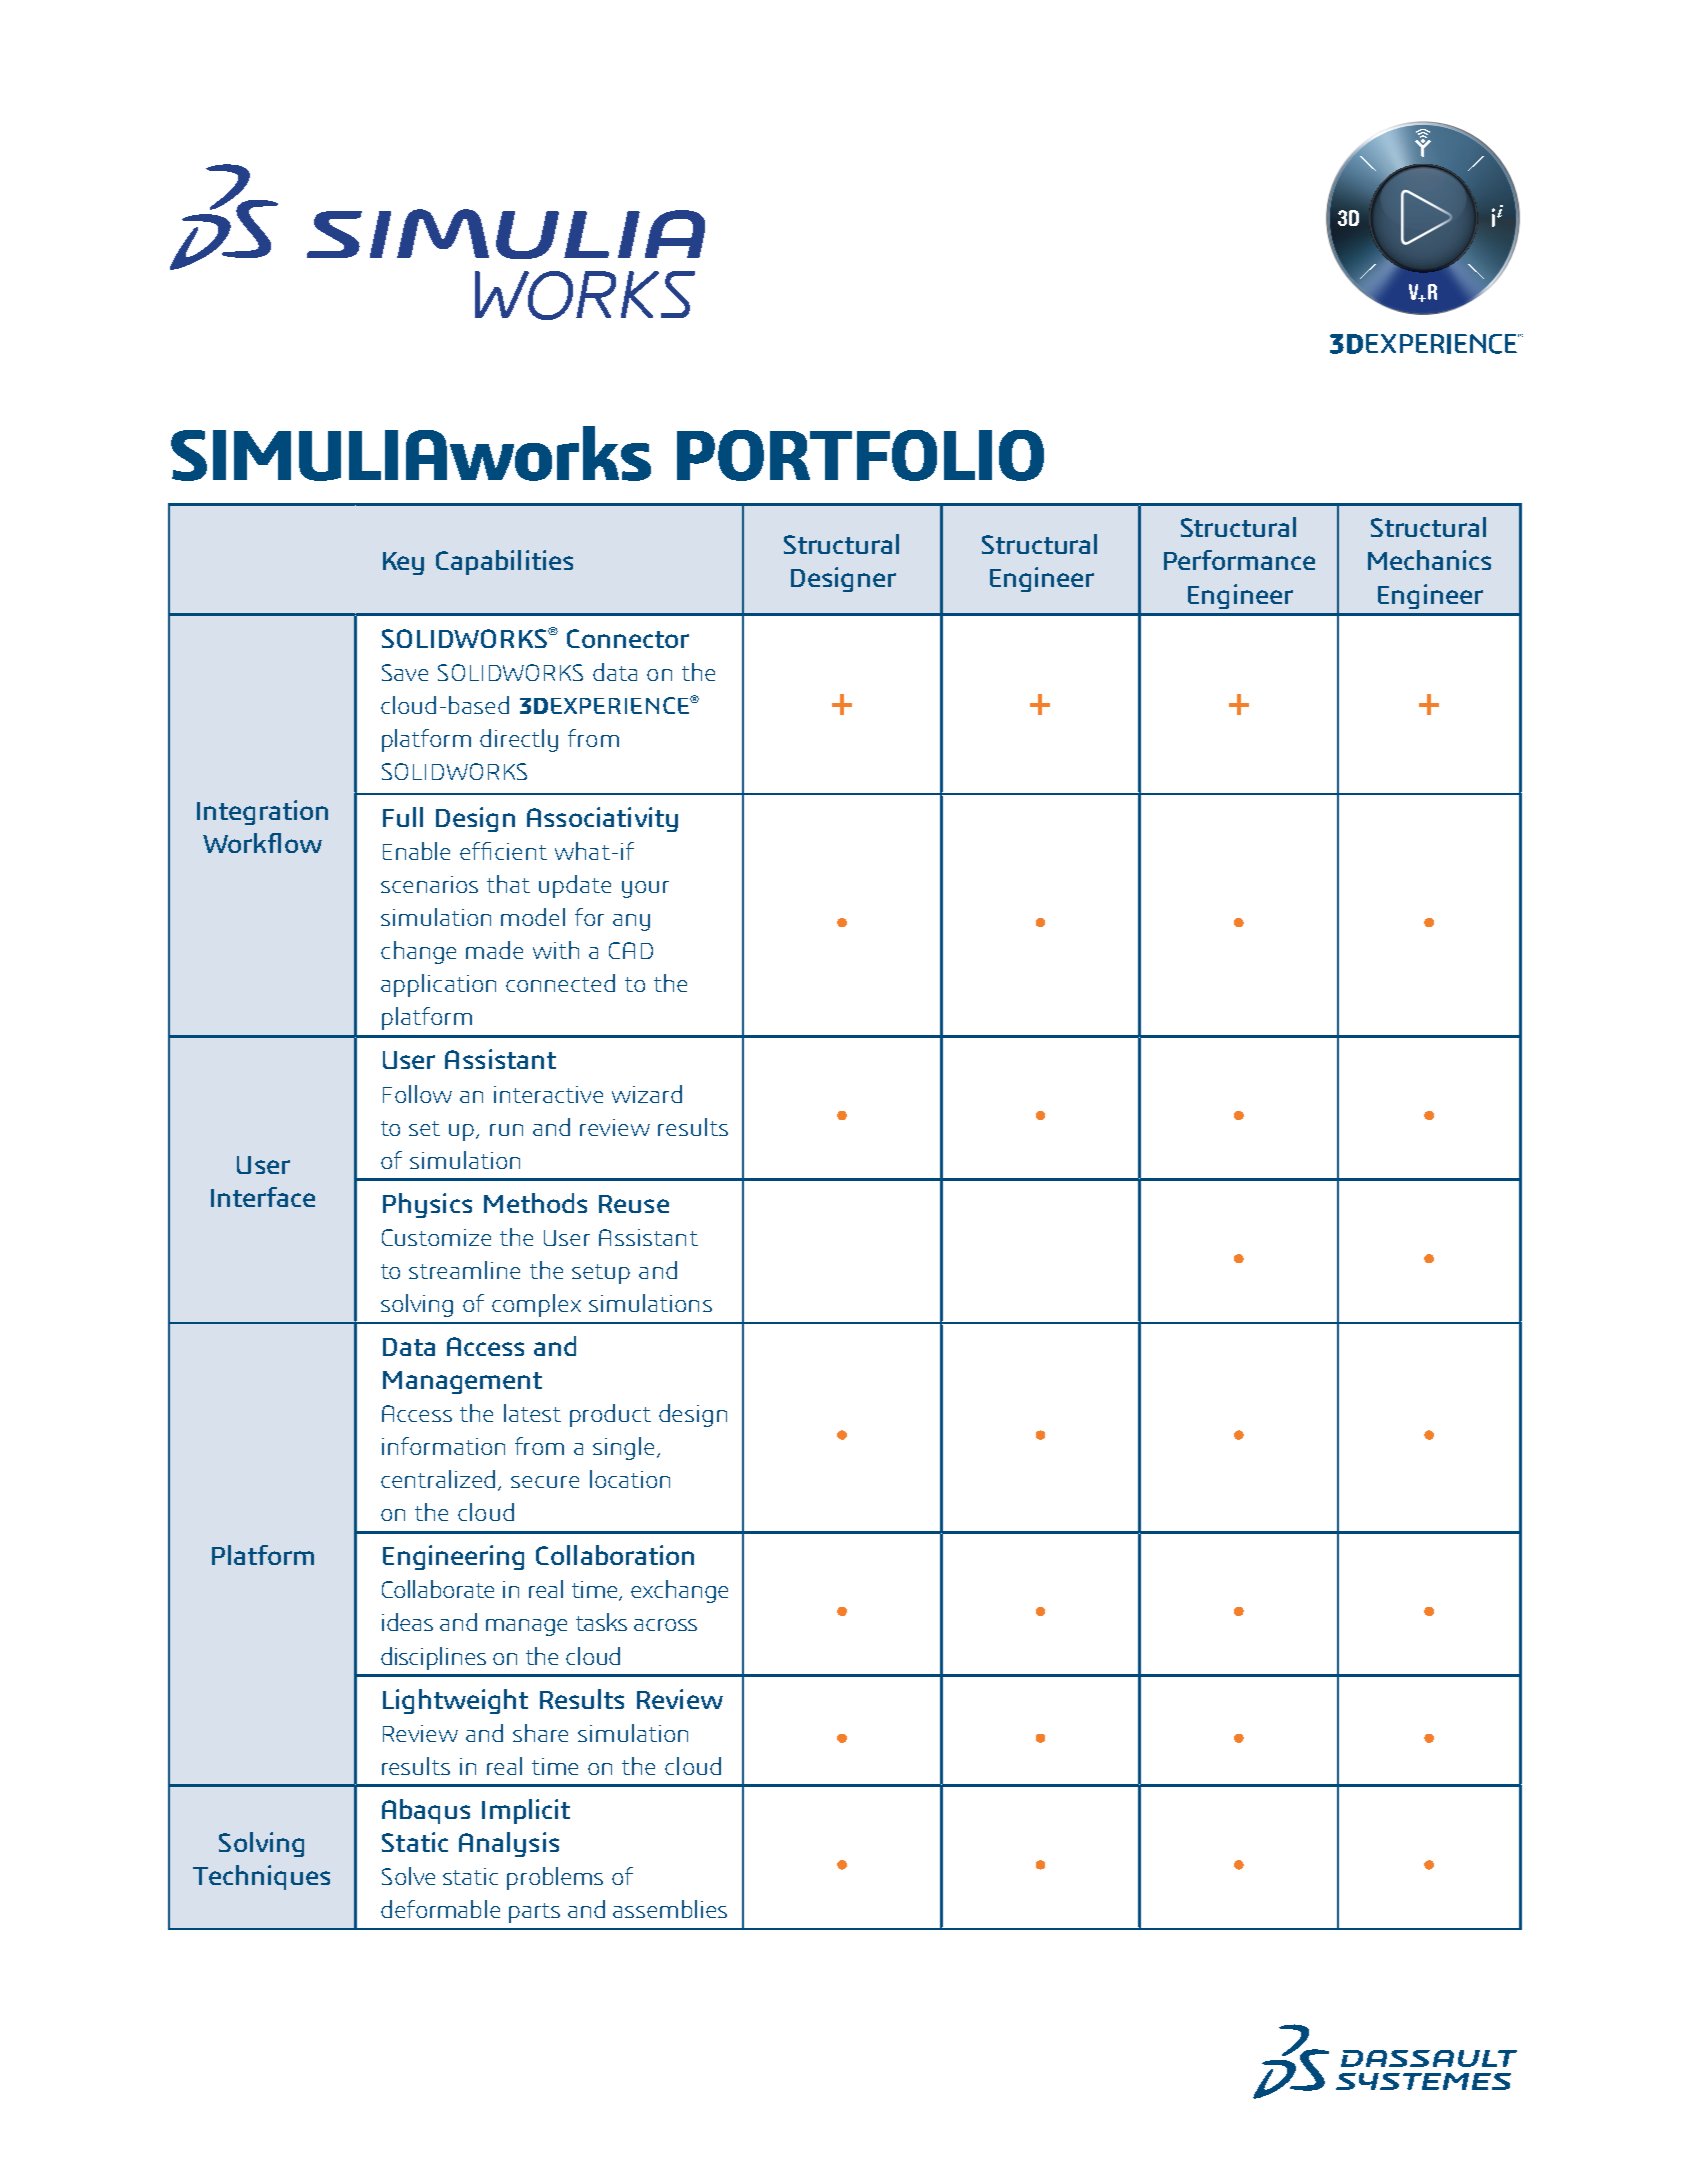 The width and height of the document is (1686, 2182). Describe the element at coordinates (1429, 560) in the document. I see `Mechanics` at that location.
